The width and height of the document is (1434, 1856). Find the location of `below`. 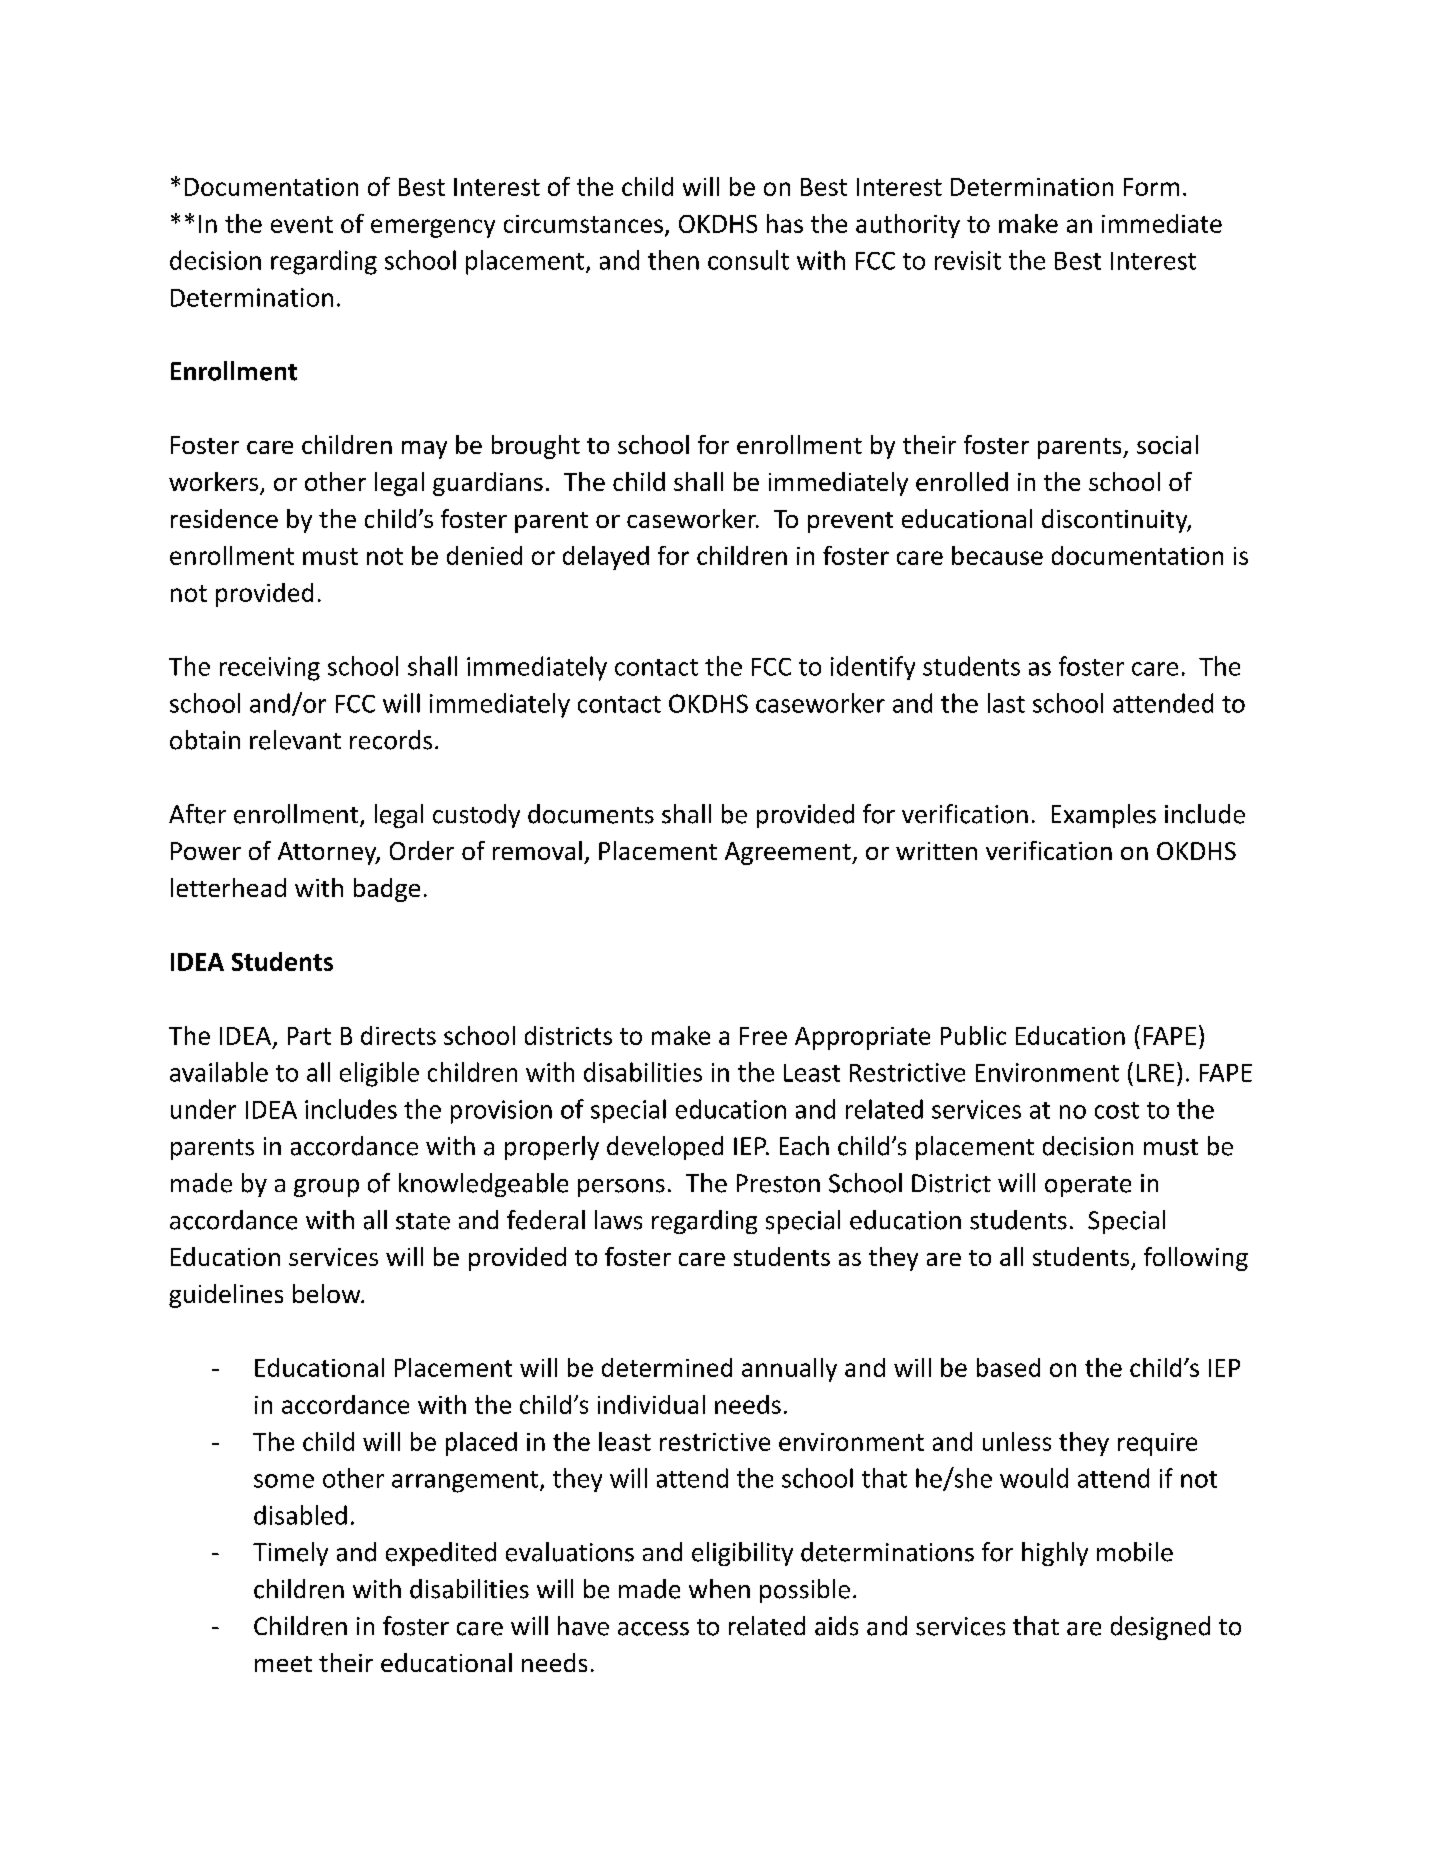

below is located at coordinates (328, 1293).
